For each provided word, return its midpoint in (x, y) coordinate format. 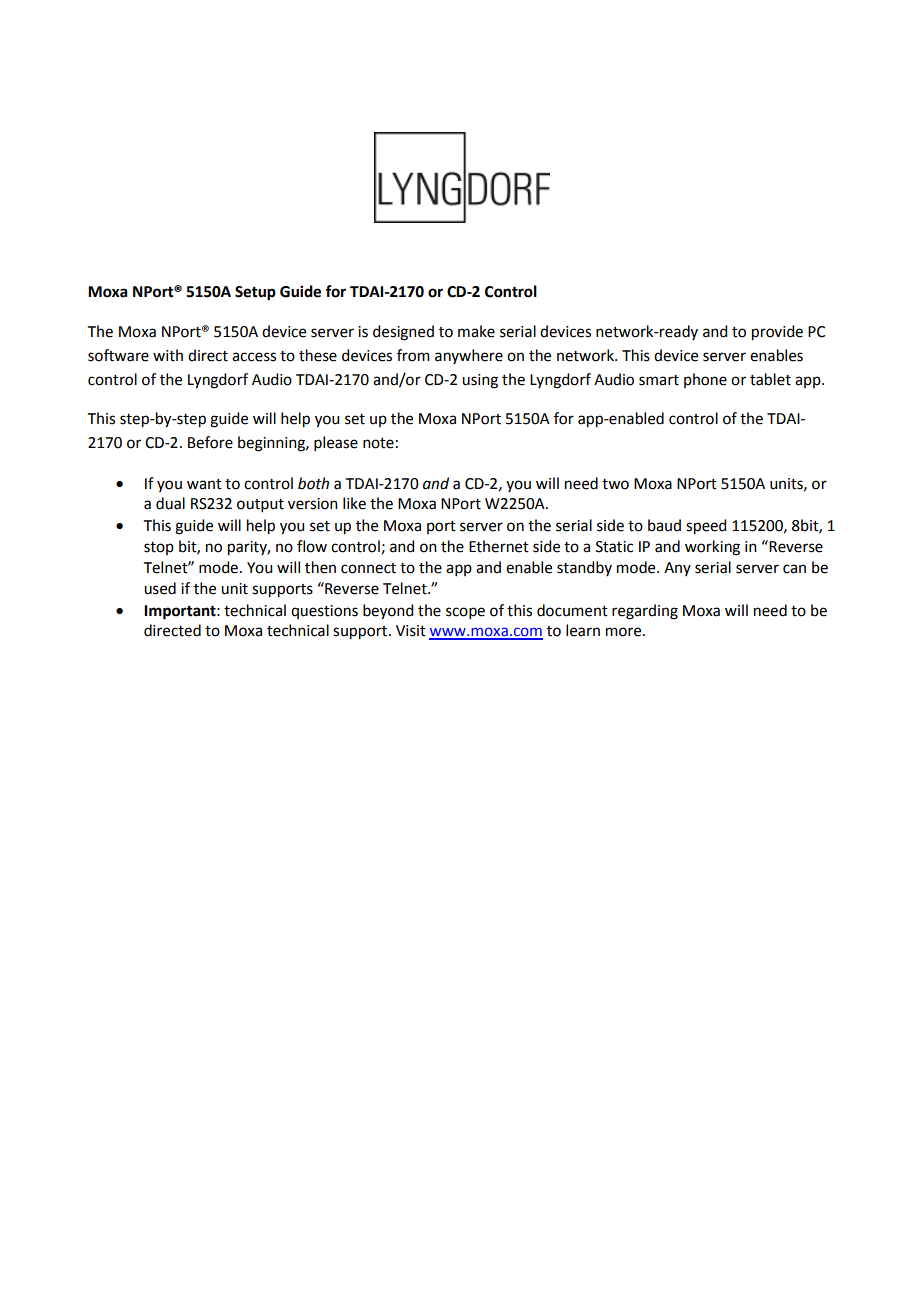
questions (324, 612)
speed (706, 527)
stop (159, 548)
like (354, 503)
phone (705, 380)
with (168, 355)
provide (777, 333)
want (204, 484)
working (712, 548)
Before (210, 442)
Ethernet (499, 546)
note (378, 443)
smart (659, 380)
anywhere (469, 356)
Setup (255, 293)
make (476, 331)
